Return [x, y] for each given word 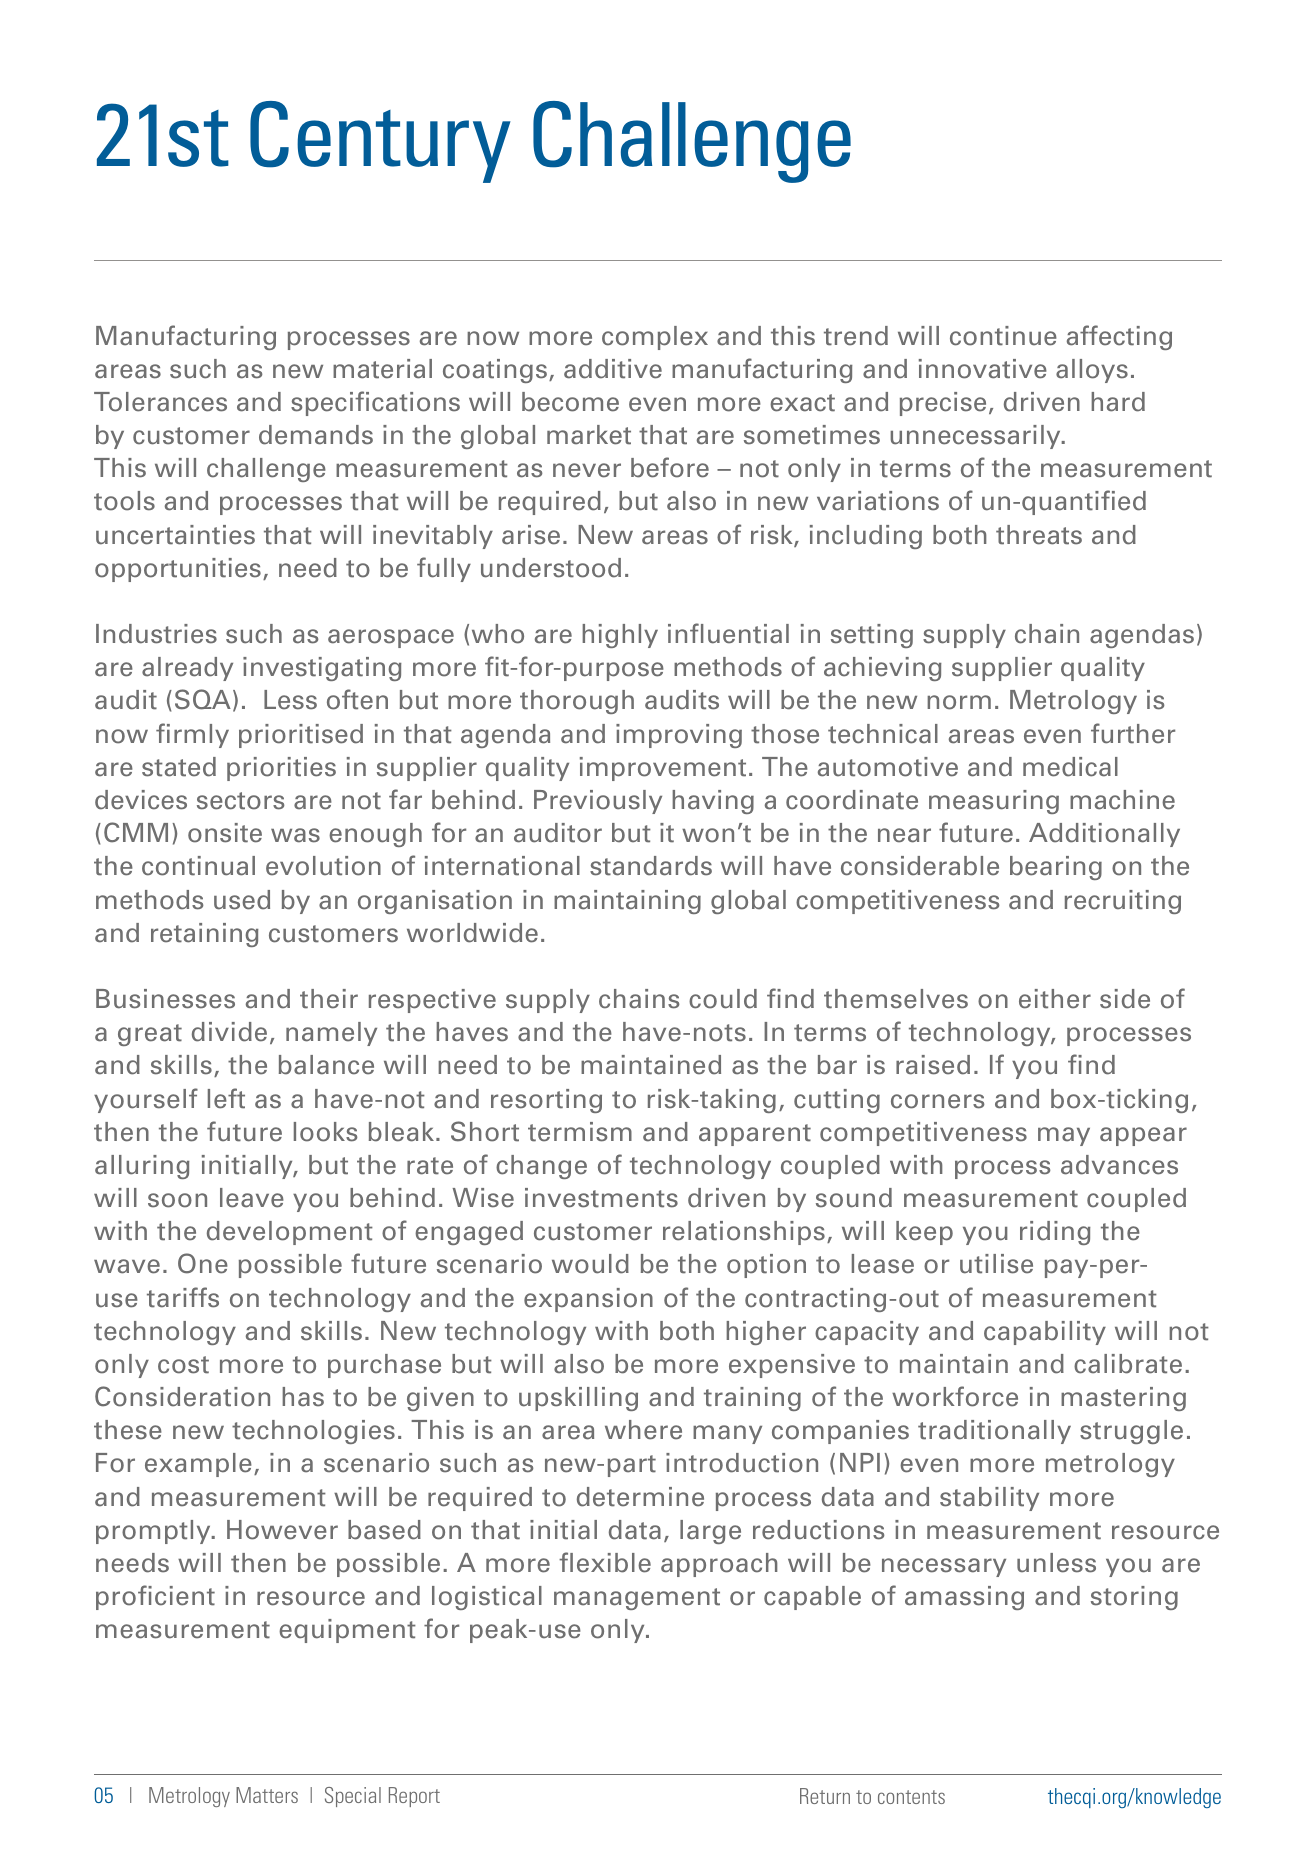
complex [655, 338]
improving [679, 736]
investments [601, 1198]
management [637, 1599]
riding [1055, 1233]
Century [380, 142]
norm [959, 702]
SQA [203, 699]
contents [911, 1797]
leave [252, 1198]
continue [1003, 336]
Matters [267, 1795]
